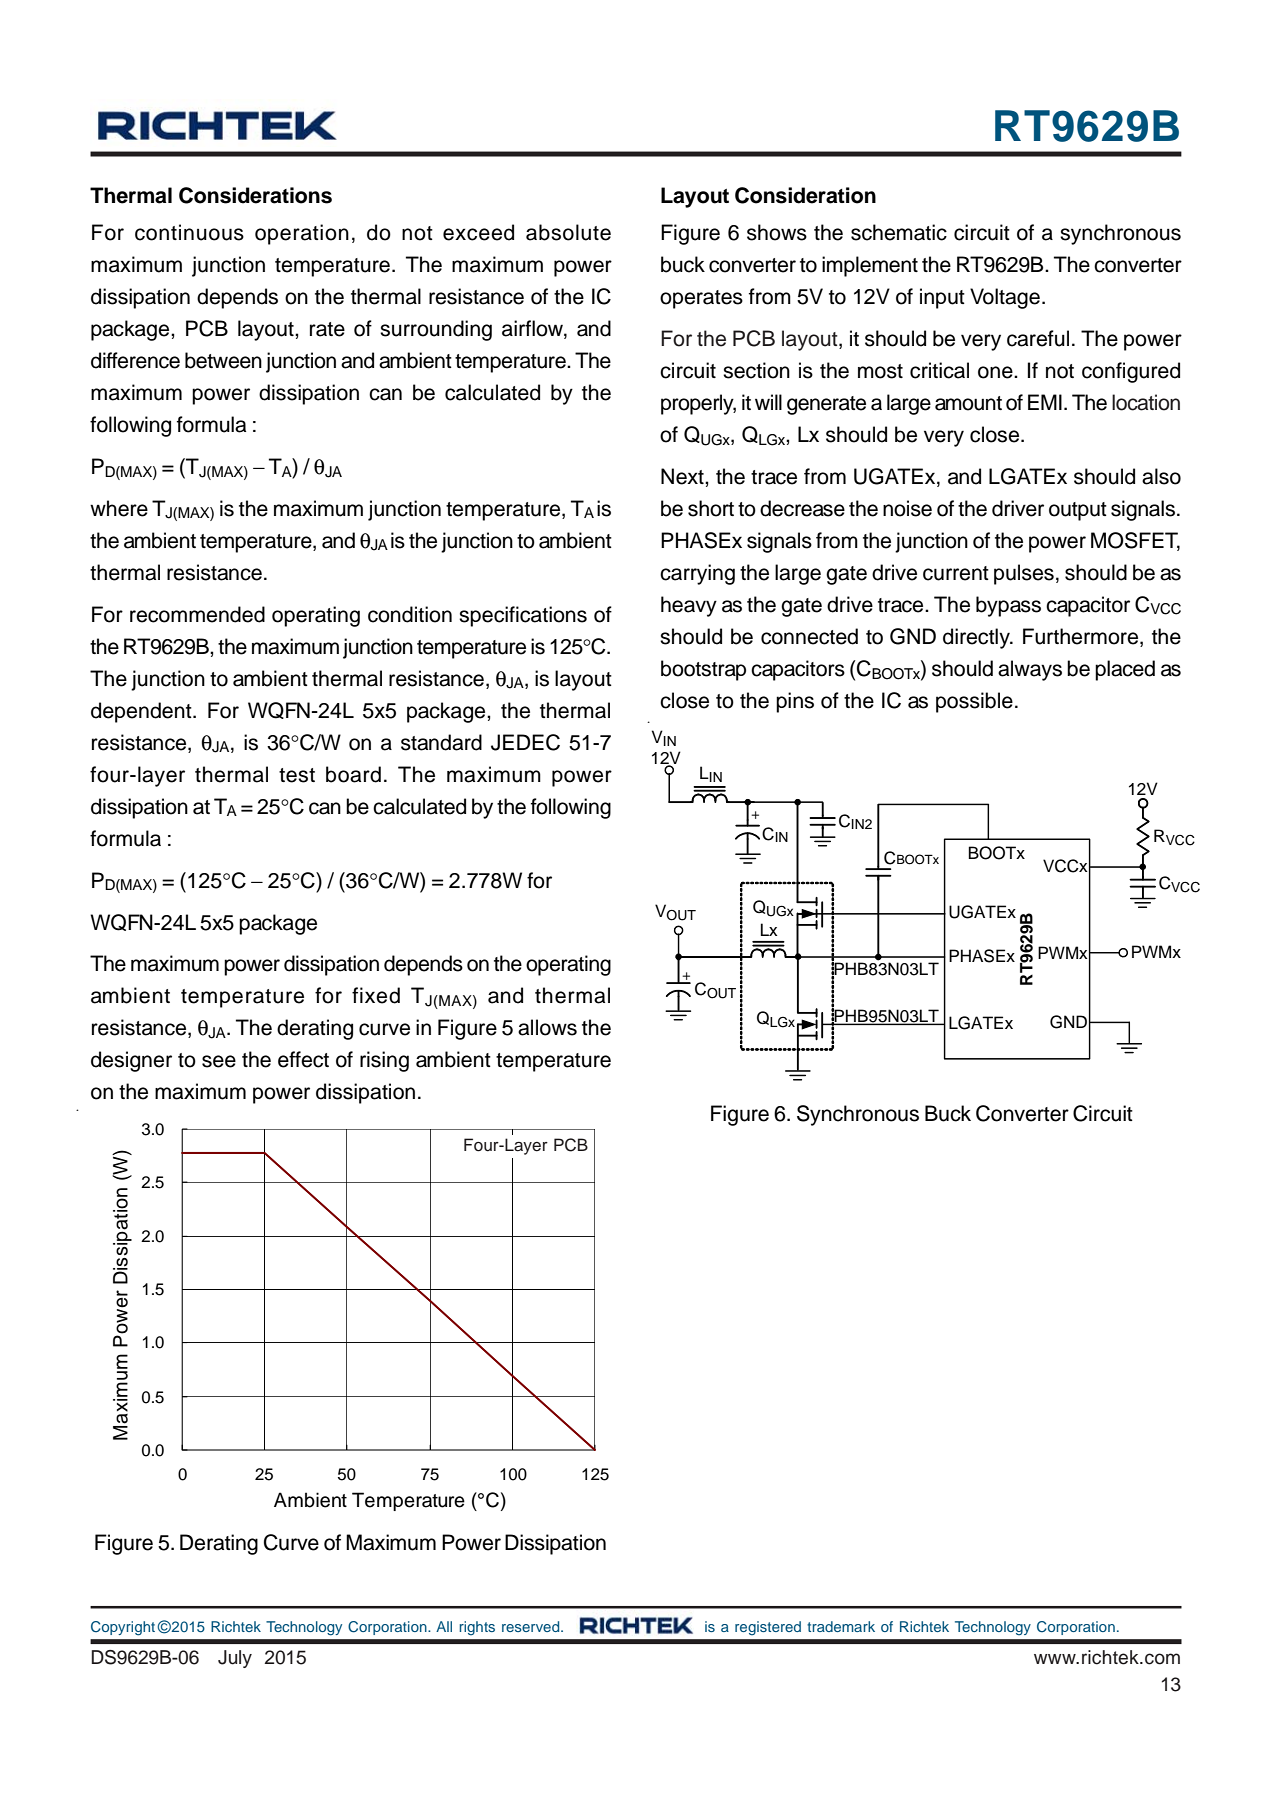 This image has height=1800, width=1272. Describe the element at coordinates (547, 1027) in the image. I see `allows` at that location.
